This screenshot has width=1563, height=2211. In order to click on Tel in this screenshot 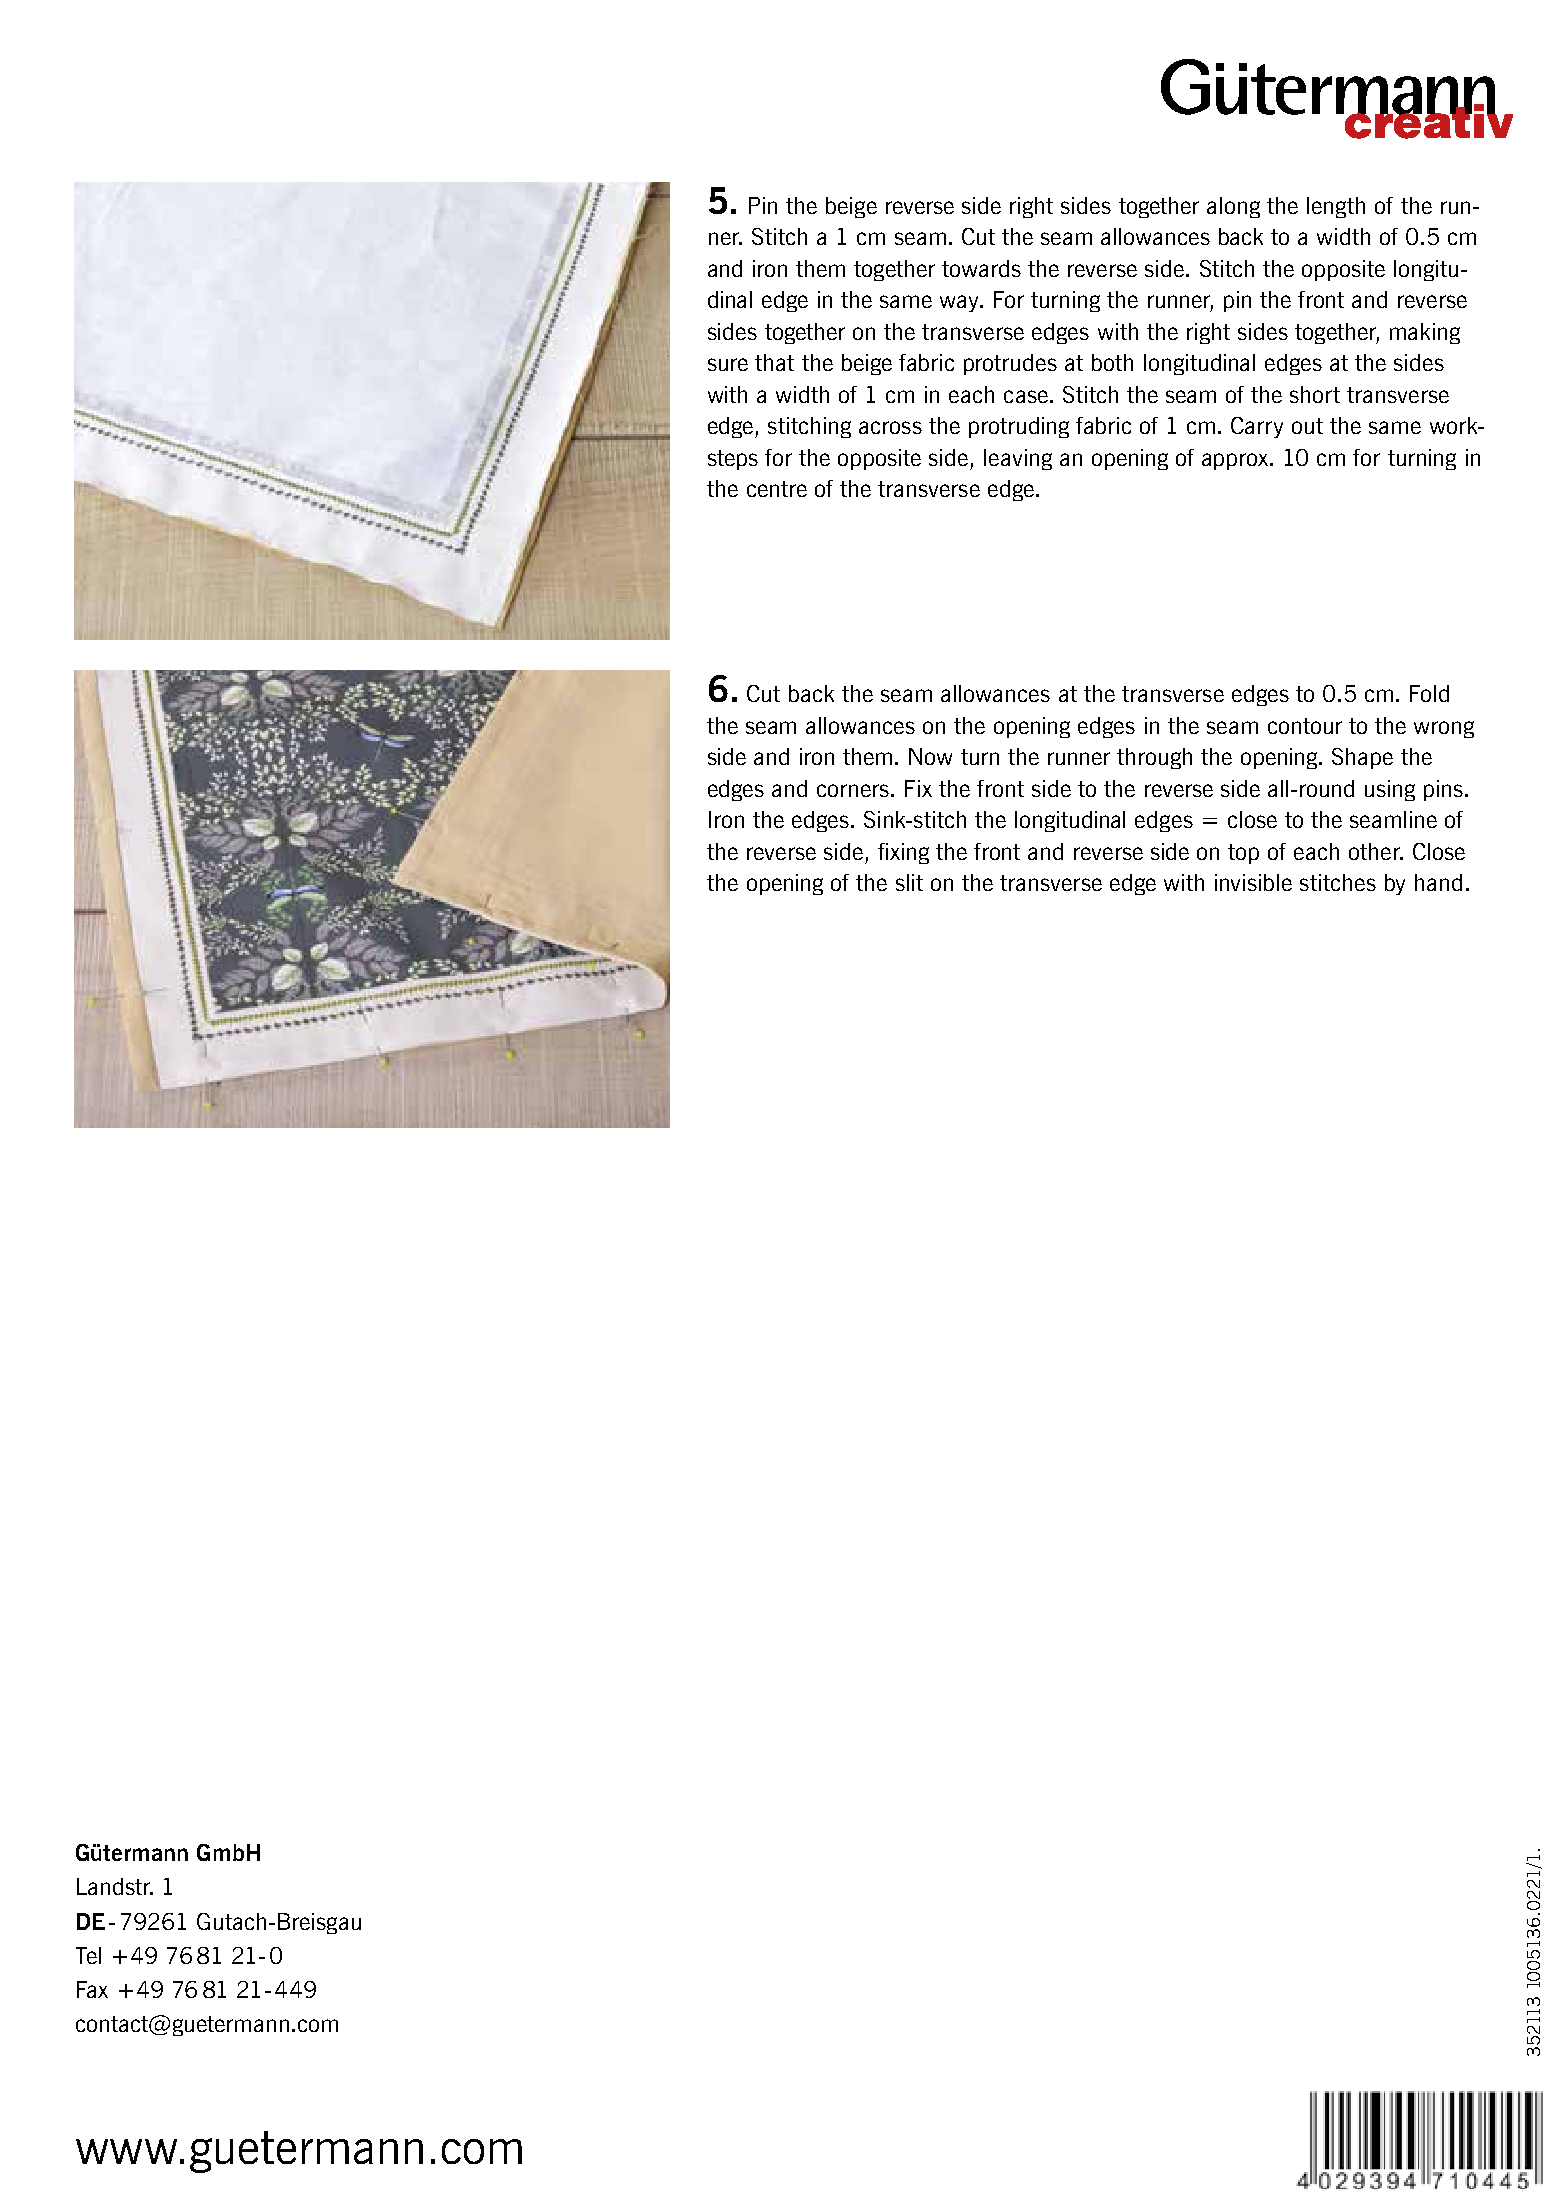, I will do `click(88, 1955)`.
